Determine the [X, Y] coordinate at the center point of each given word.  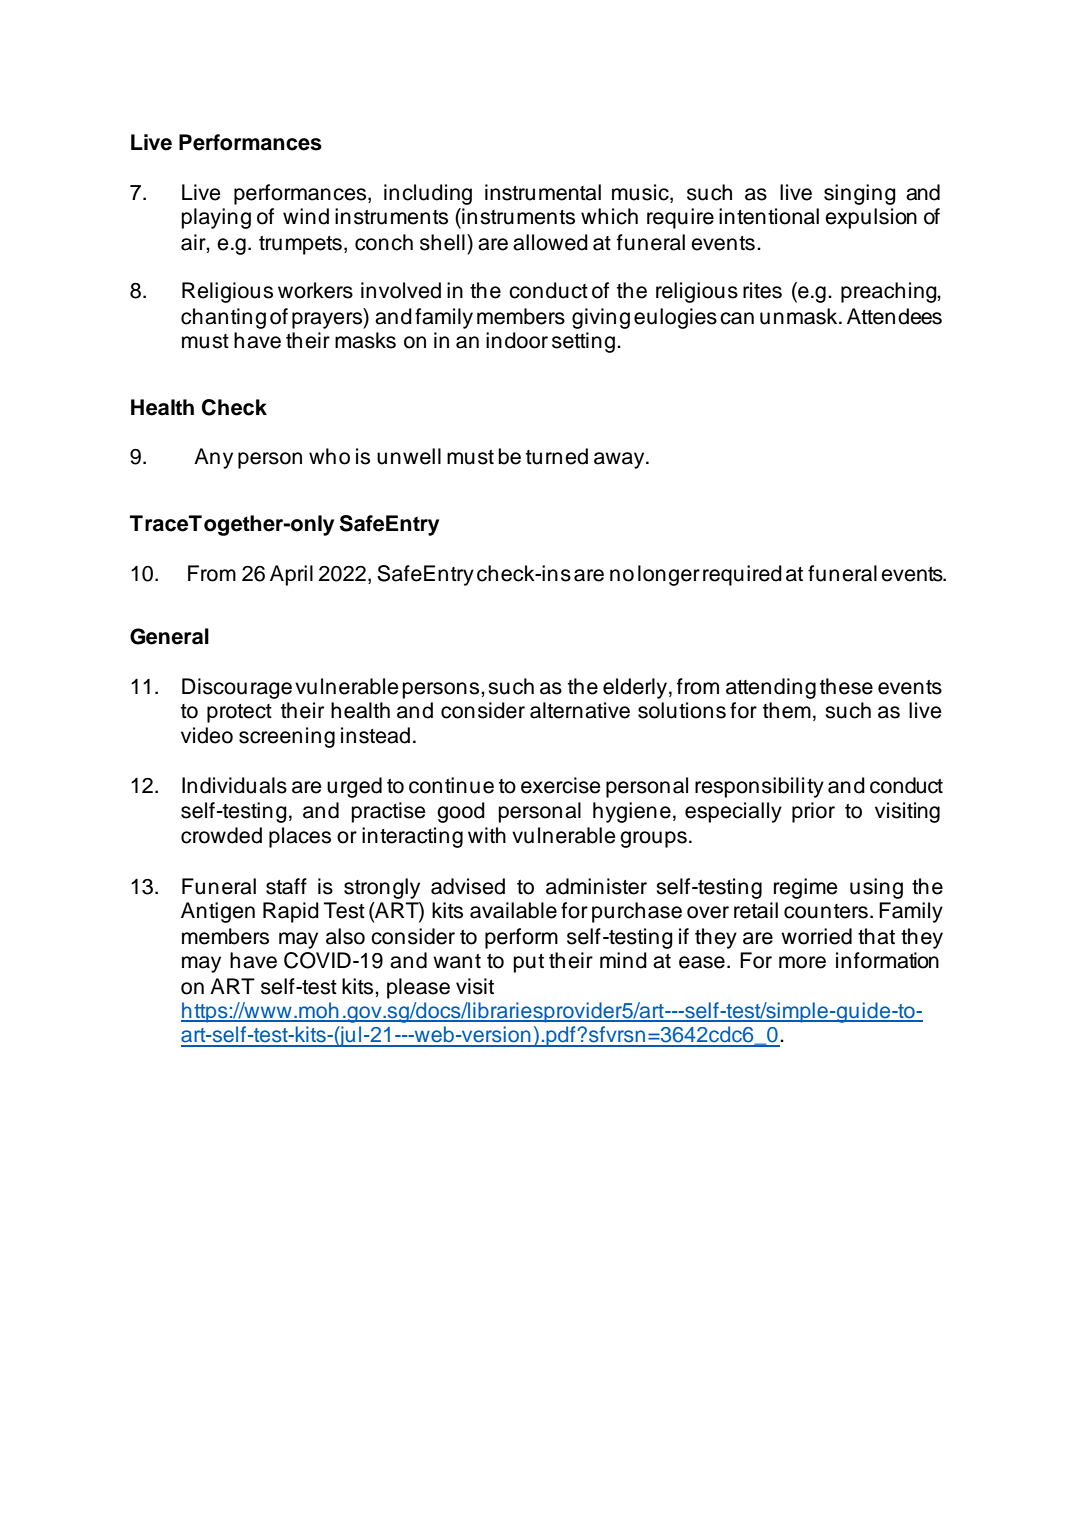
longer [669, 575]
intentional [769, 216]
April [291, 575]
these [846, 686]
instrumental [543, 192]
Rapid [291, 912]
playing [216, 218]
